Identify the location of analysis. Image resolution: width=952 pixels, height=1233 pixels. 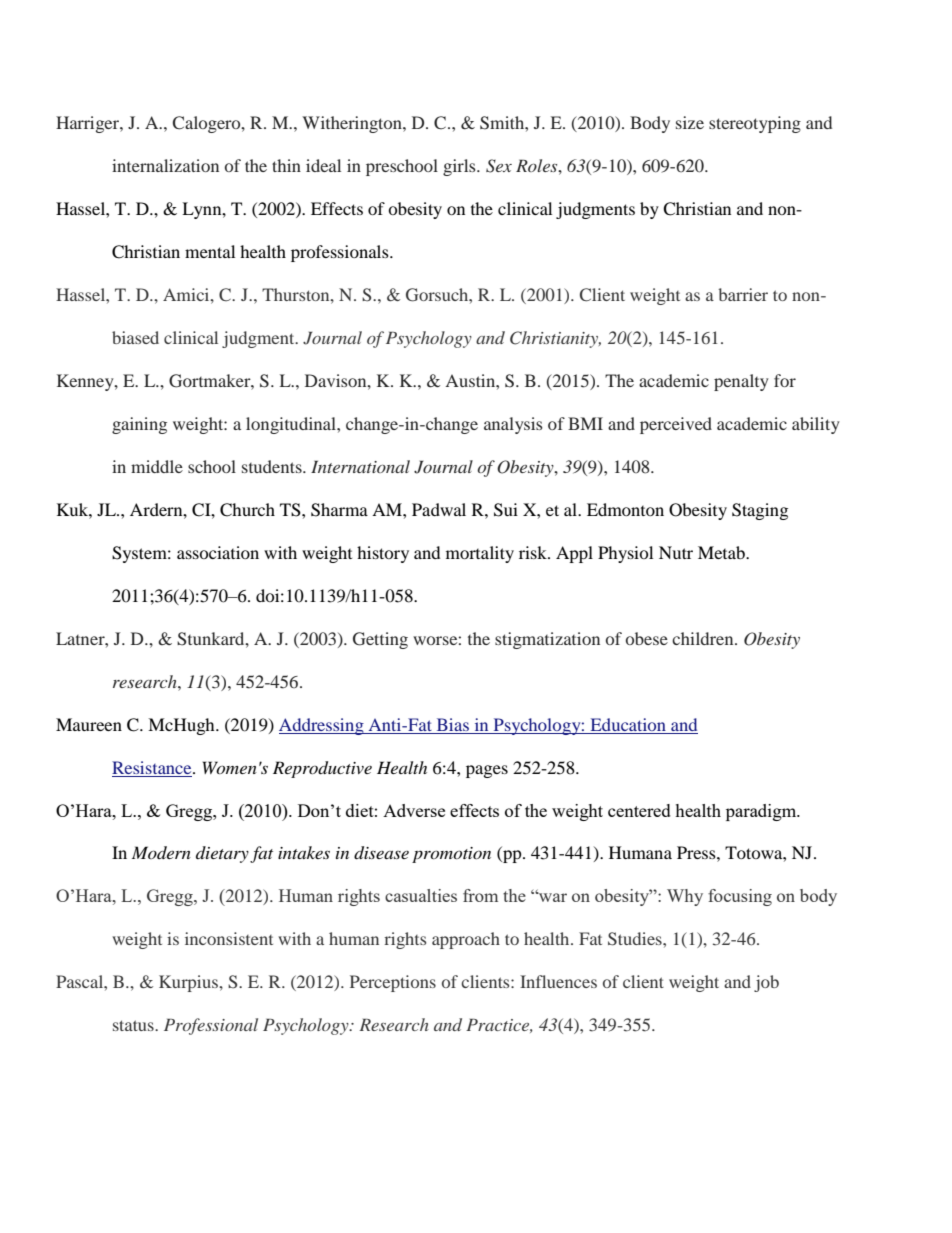
(513, 425).
